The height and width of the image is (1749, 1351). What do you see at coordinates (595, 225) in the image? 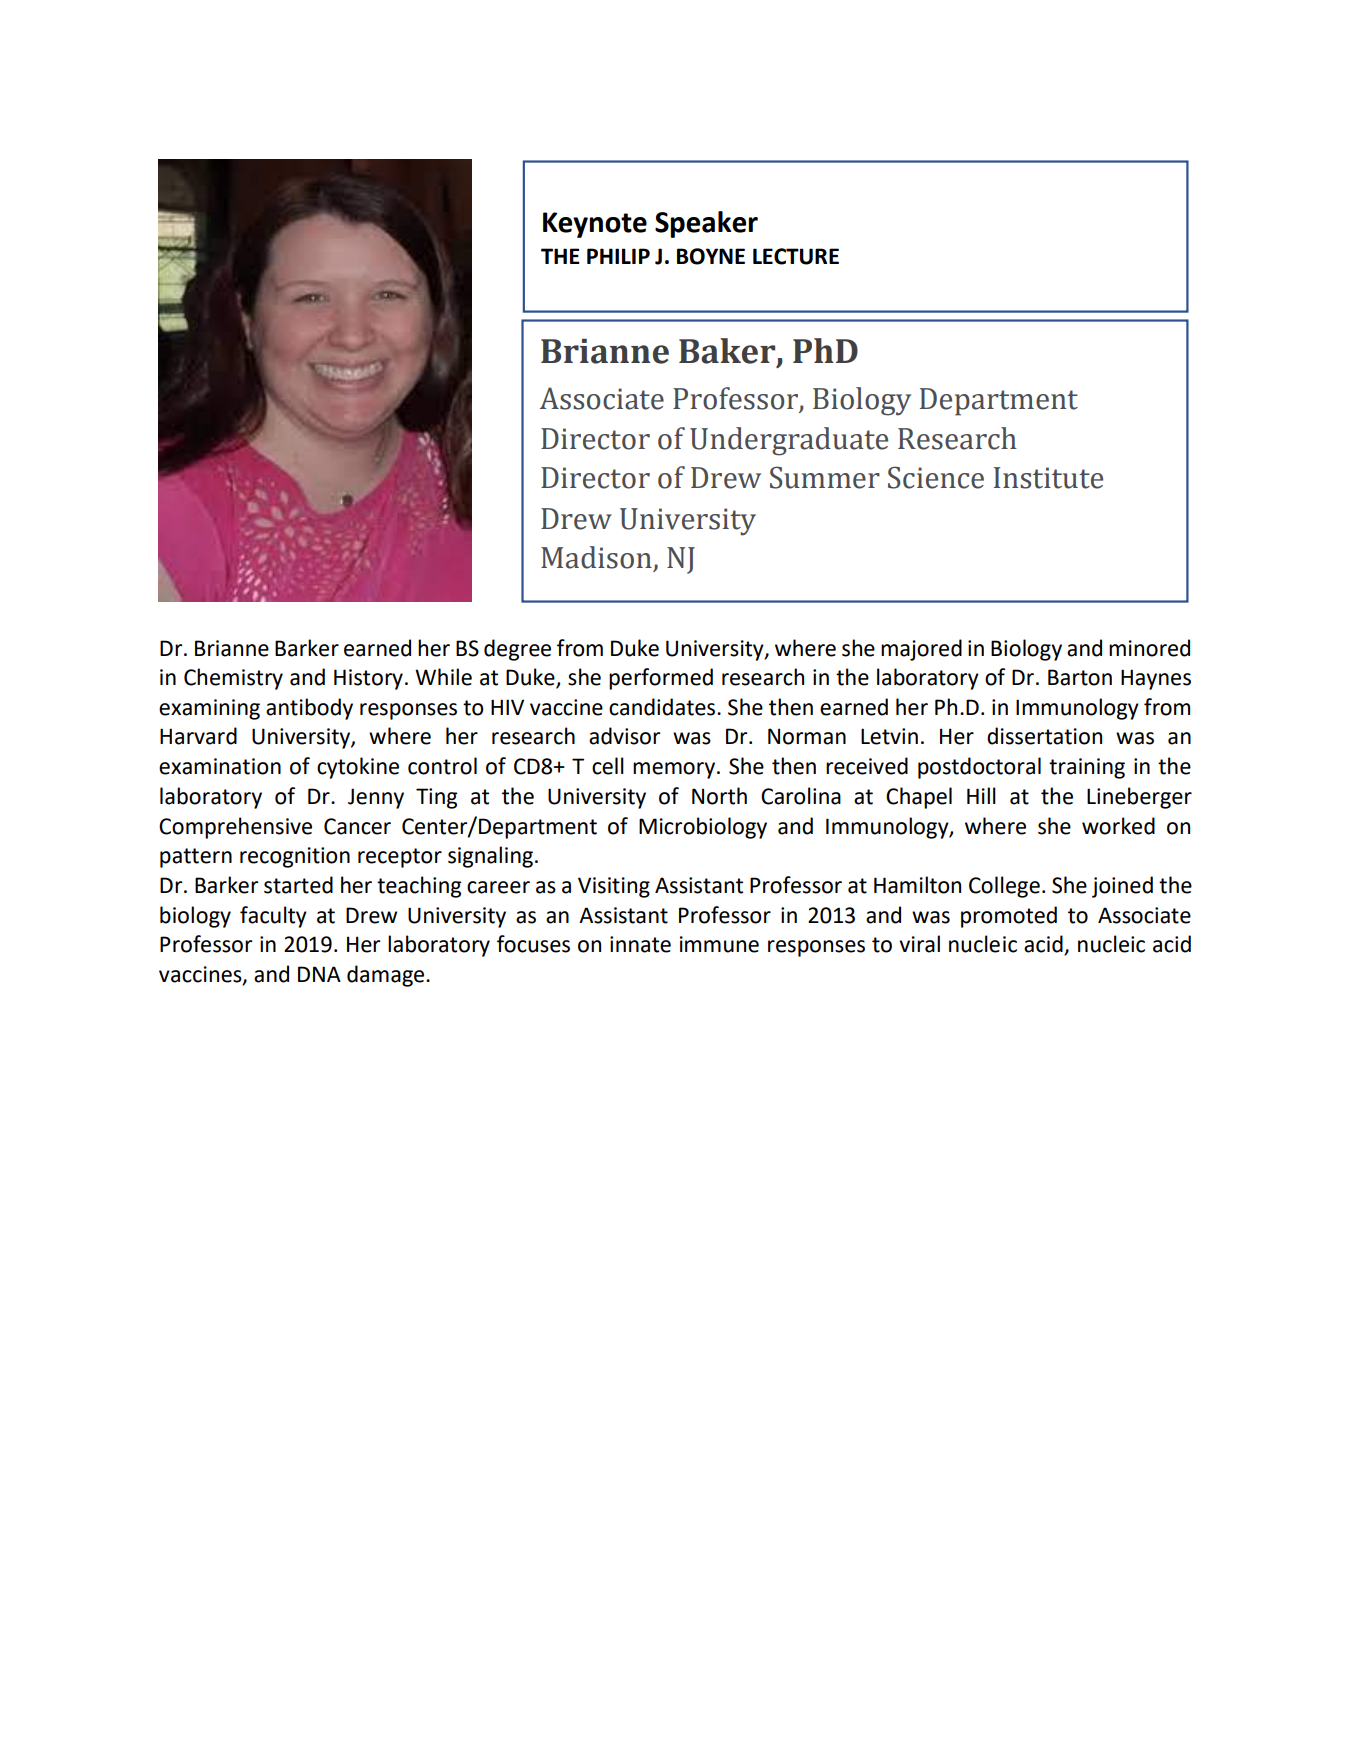
I see `Keynote` at bounding box center [595, 225].
